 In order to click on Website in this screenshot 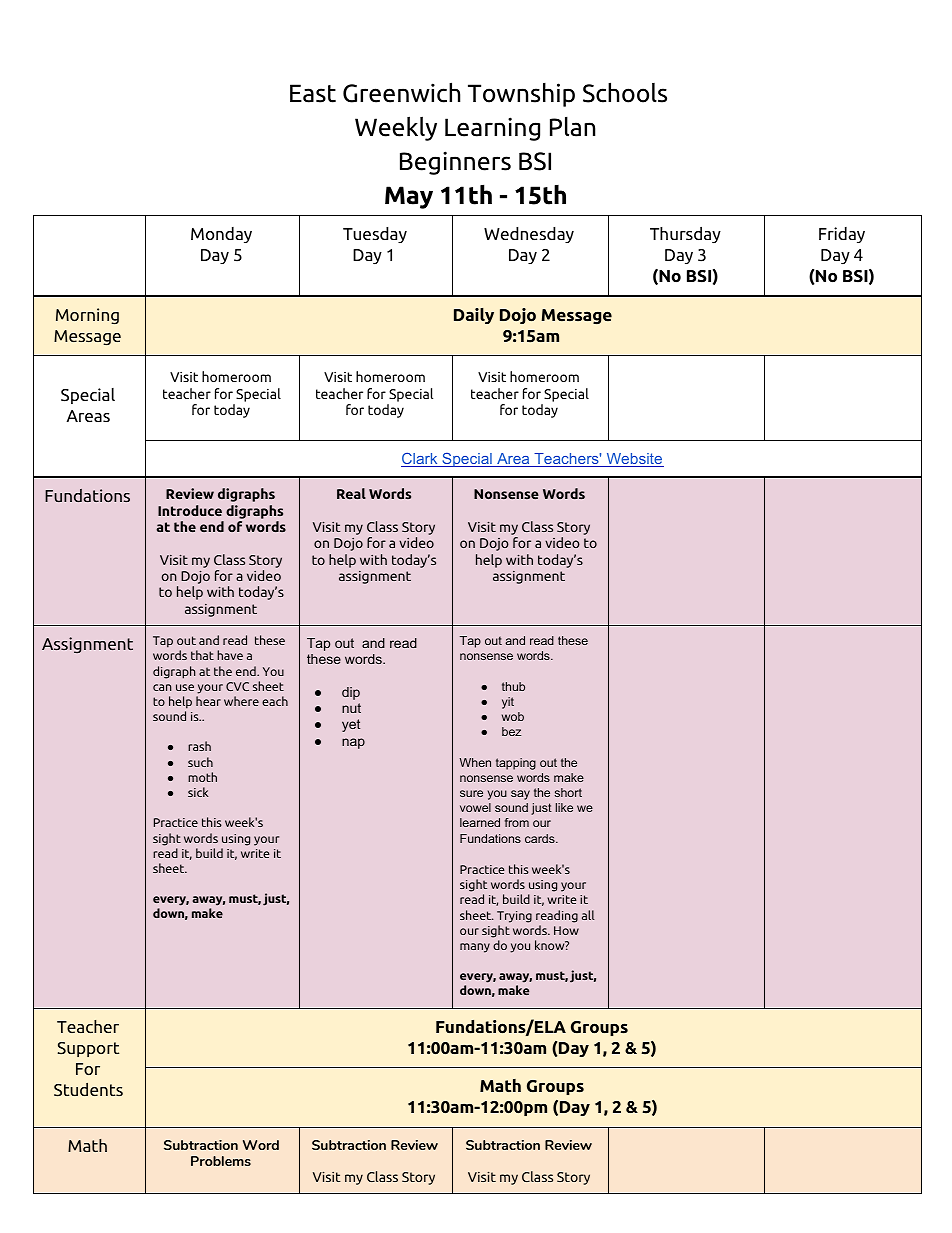, I will do `click(634, 460)`.
